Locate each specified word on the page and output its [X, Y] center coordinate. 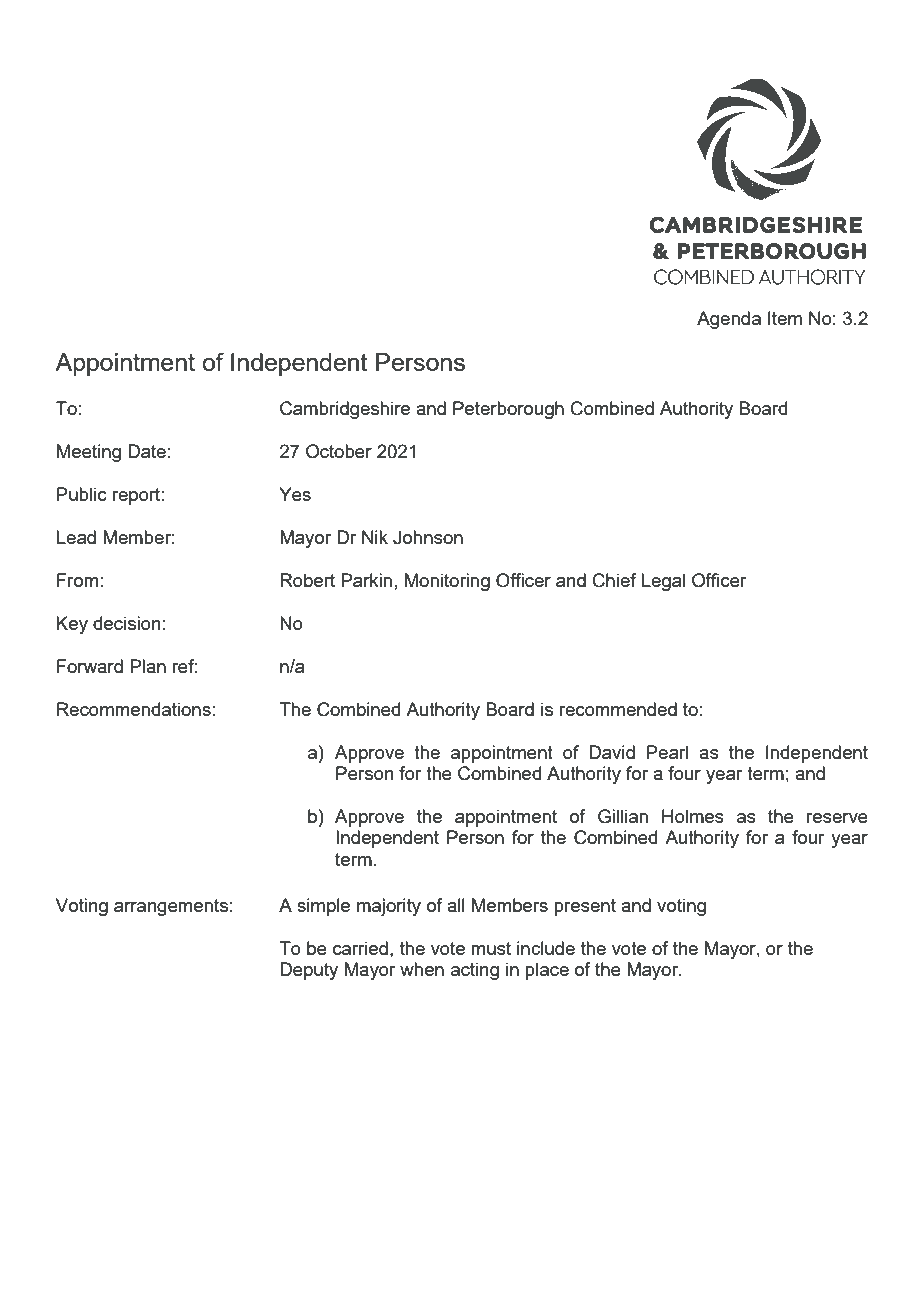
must [491, 948]
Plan [148, 666]
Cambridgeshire [345, 410]
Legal [663, 582]
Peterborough [508, 410]
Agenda [729, 320]
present [585, 907]
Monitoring [447, 582]
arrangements [171, 907]
